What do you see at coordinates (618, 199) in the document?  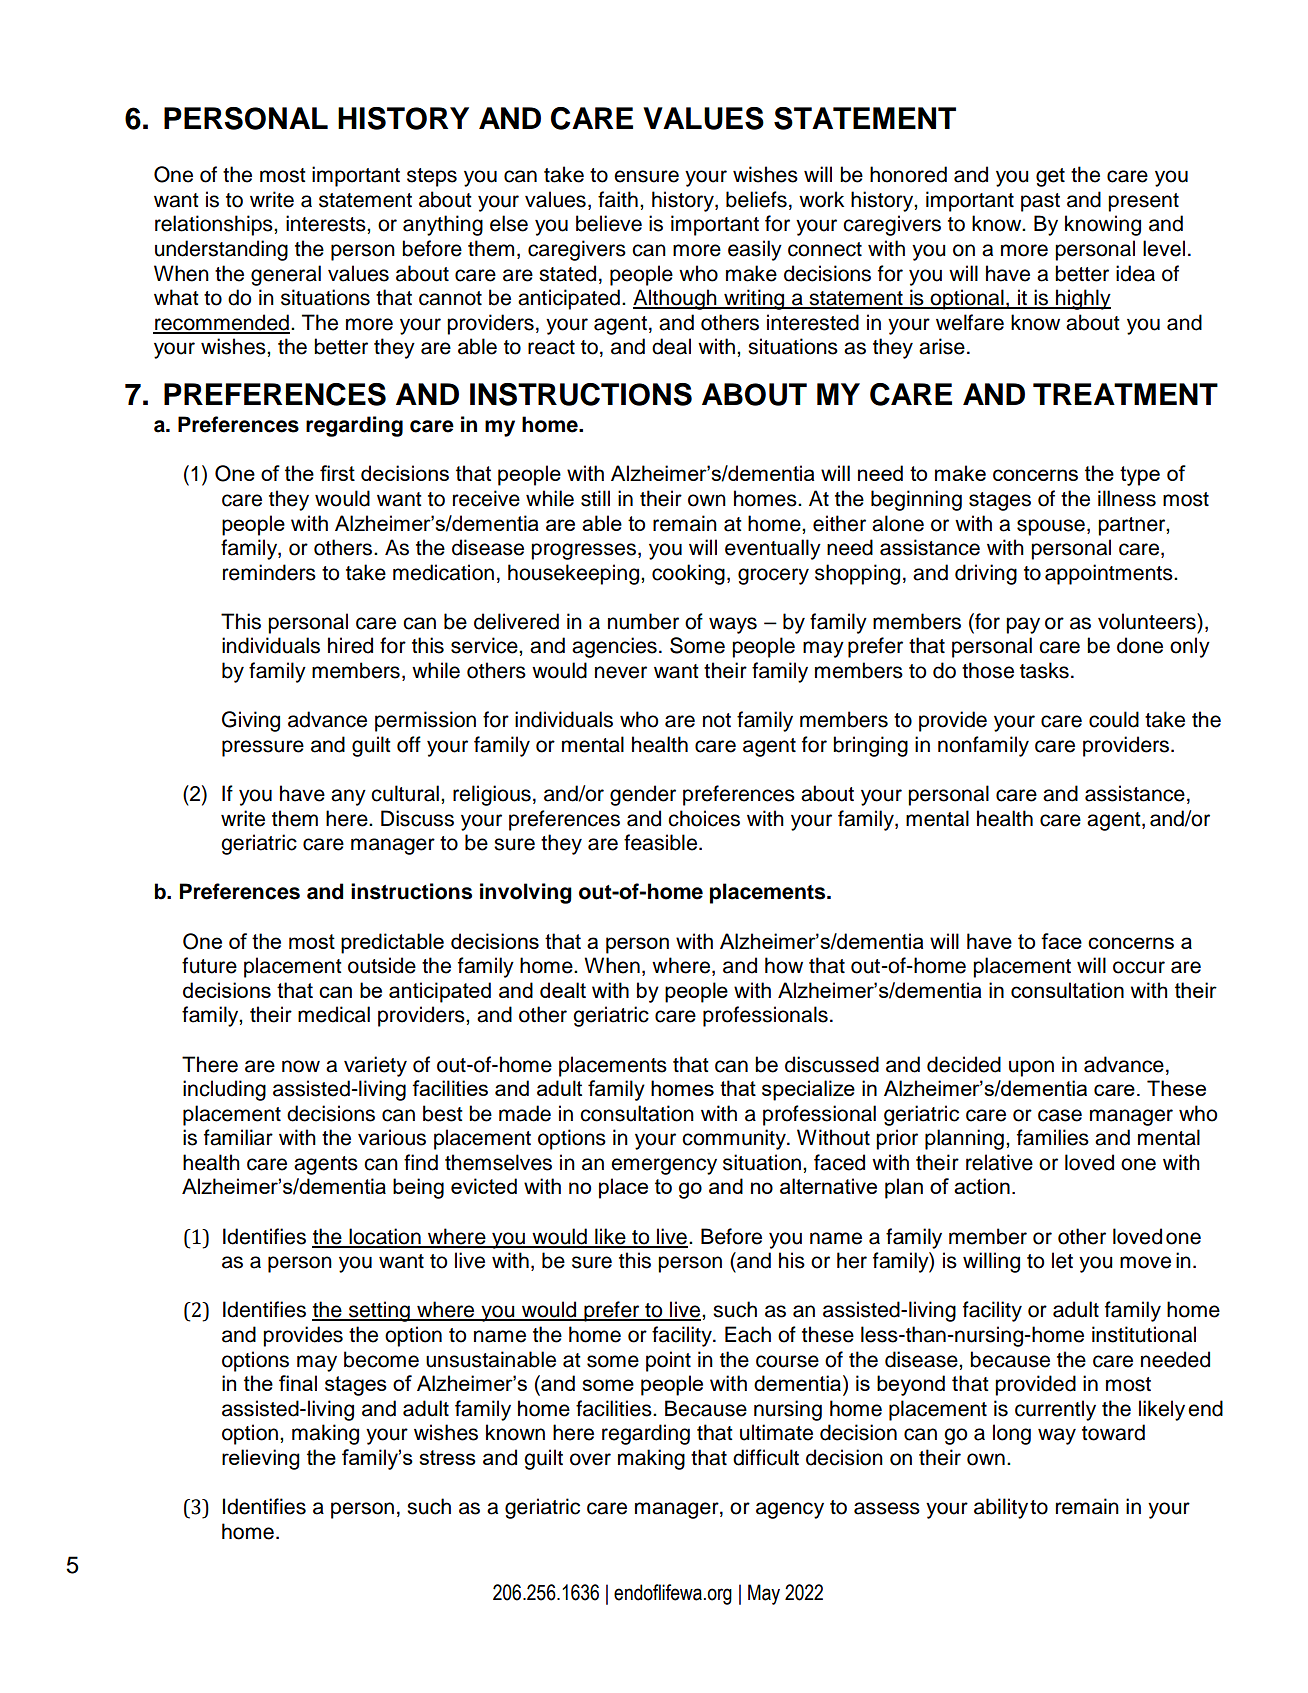 I see `faith` at bounding box center [618, 199].
